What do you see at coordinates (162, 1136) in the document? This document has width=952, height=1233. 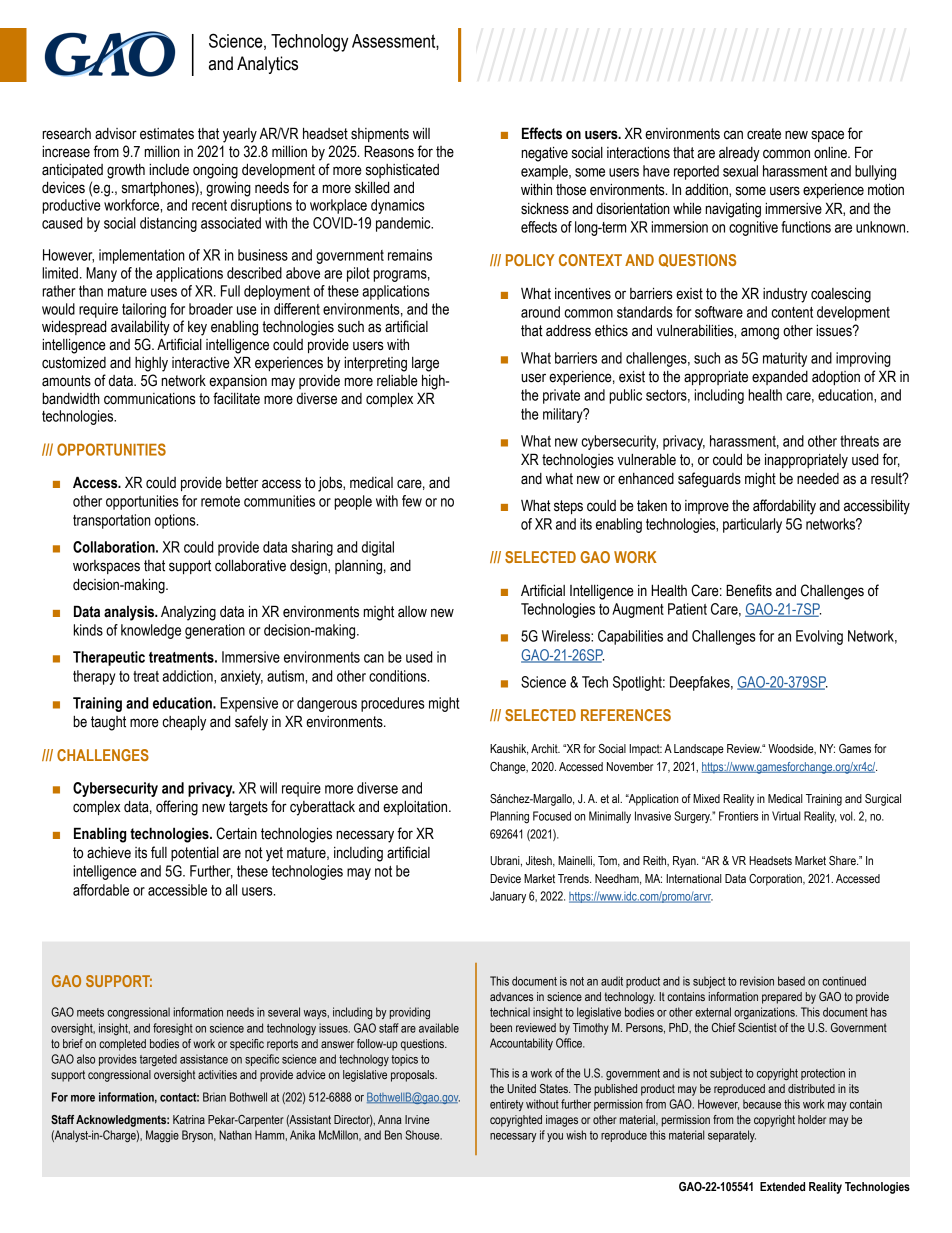 I see `Maggie` at bounding box center [162, 1136].
